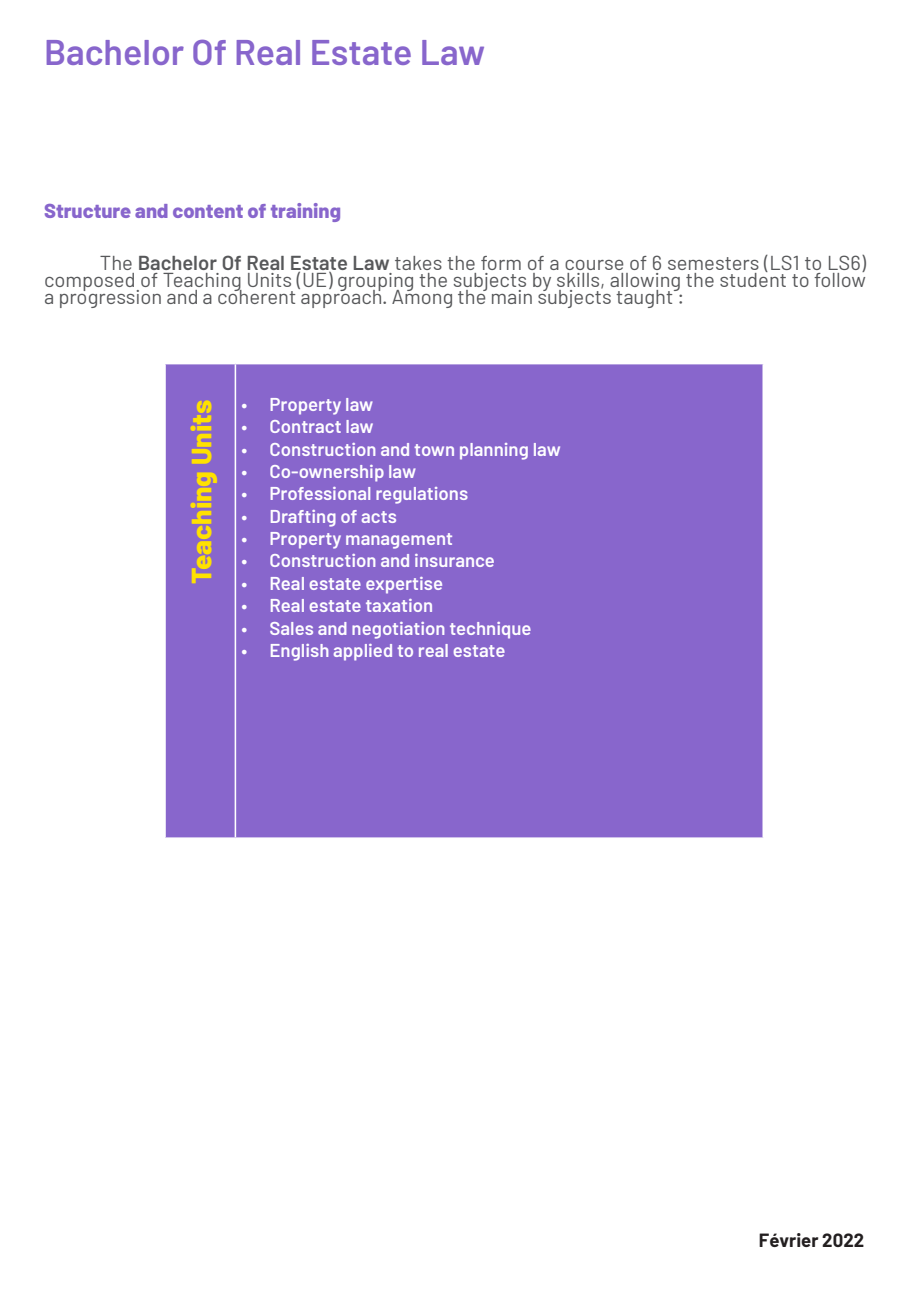  Describe the element at coordinates (422, 495) in the image. I see `regulations` at that location.
